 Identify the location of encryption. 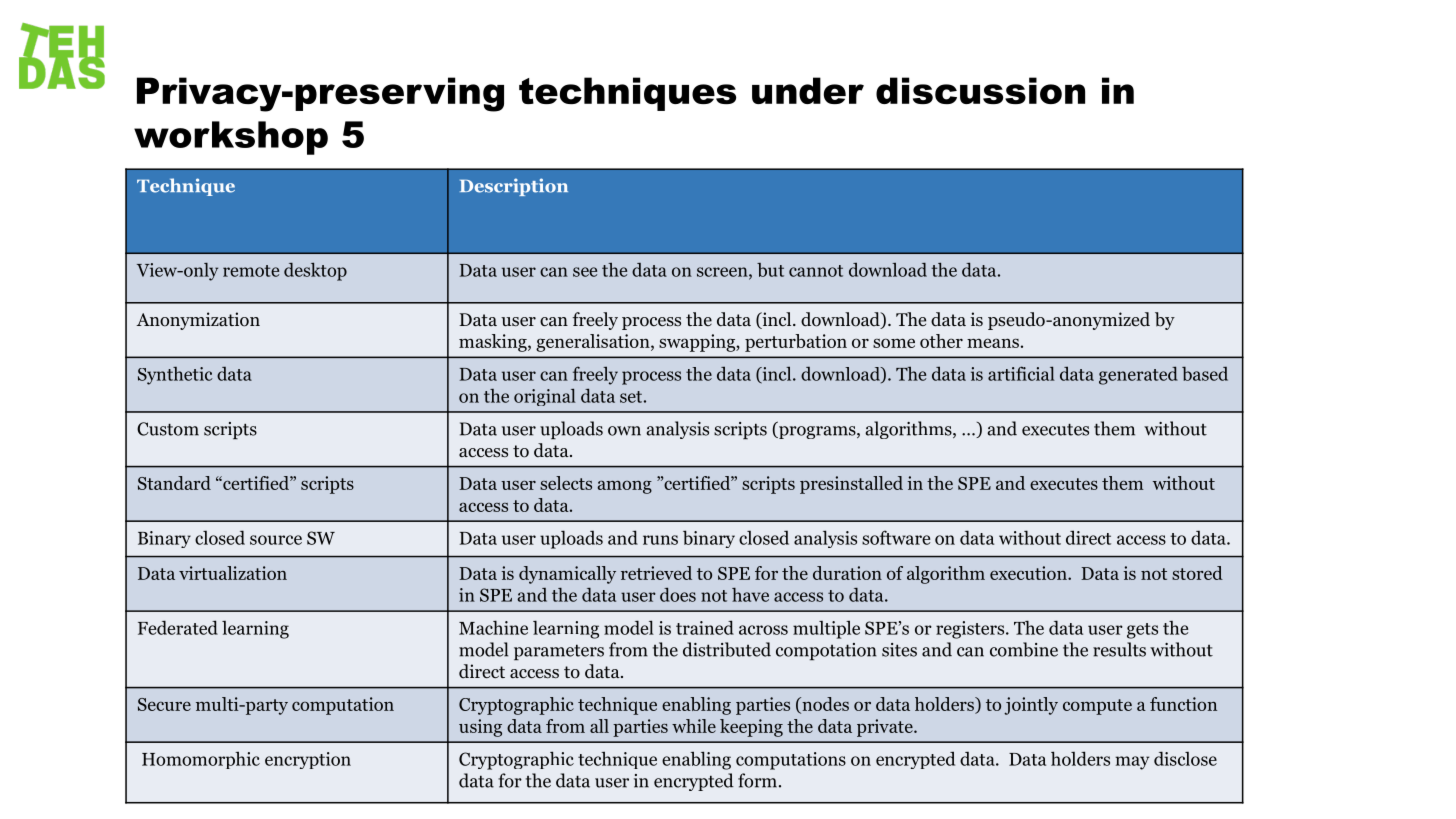
(308, 760).
